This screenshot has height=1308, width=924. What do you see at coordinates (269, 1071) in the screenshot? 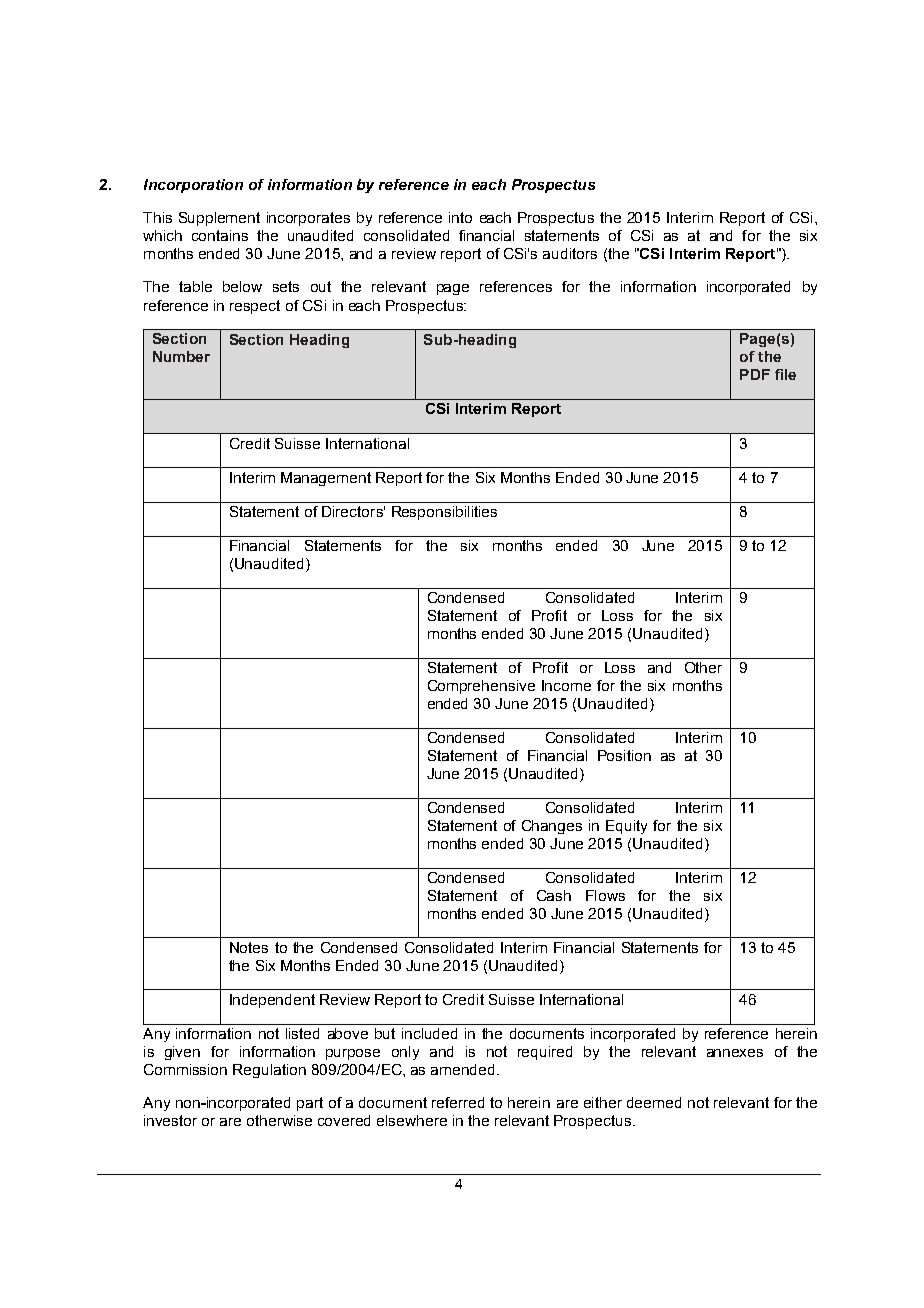
I see `Regulation` at bounding box center [269, 1071].
